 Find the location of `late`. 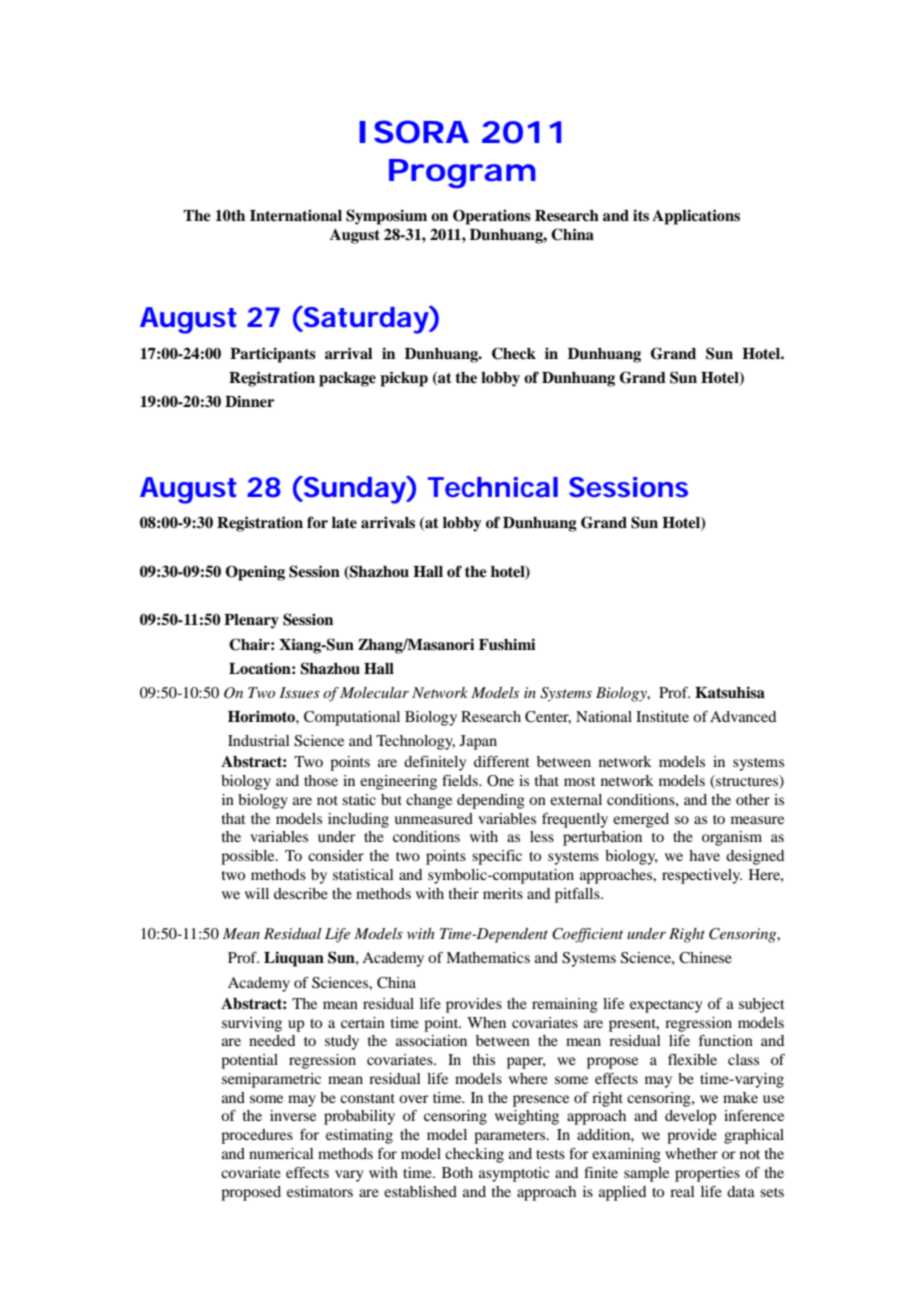

late is located at coordinates (344, 523).
